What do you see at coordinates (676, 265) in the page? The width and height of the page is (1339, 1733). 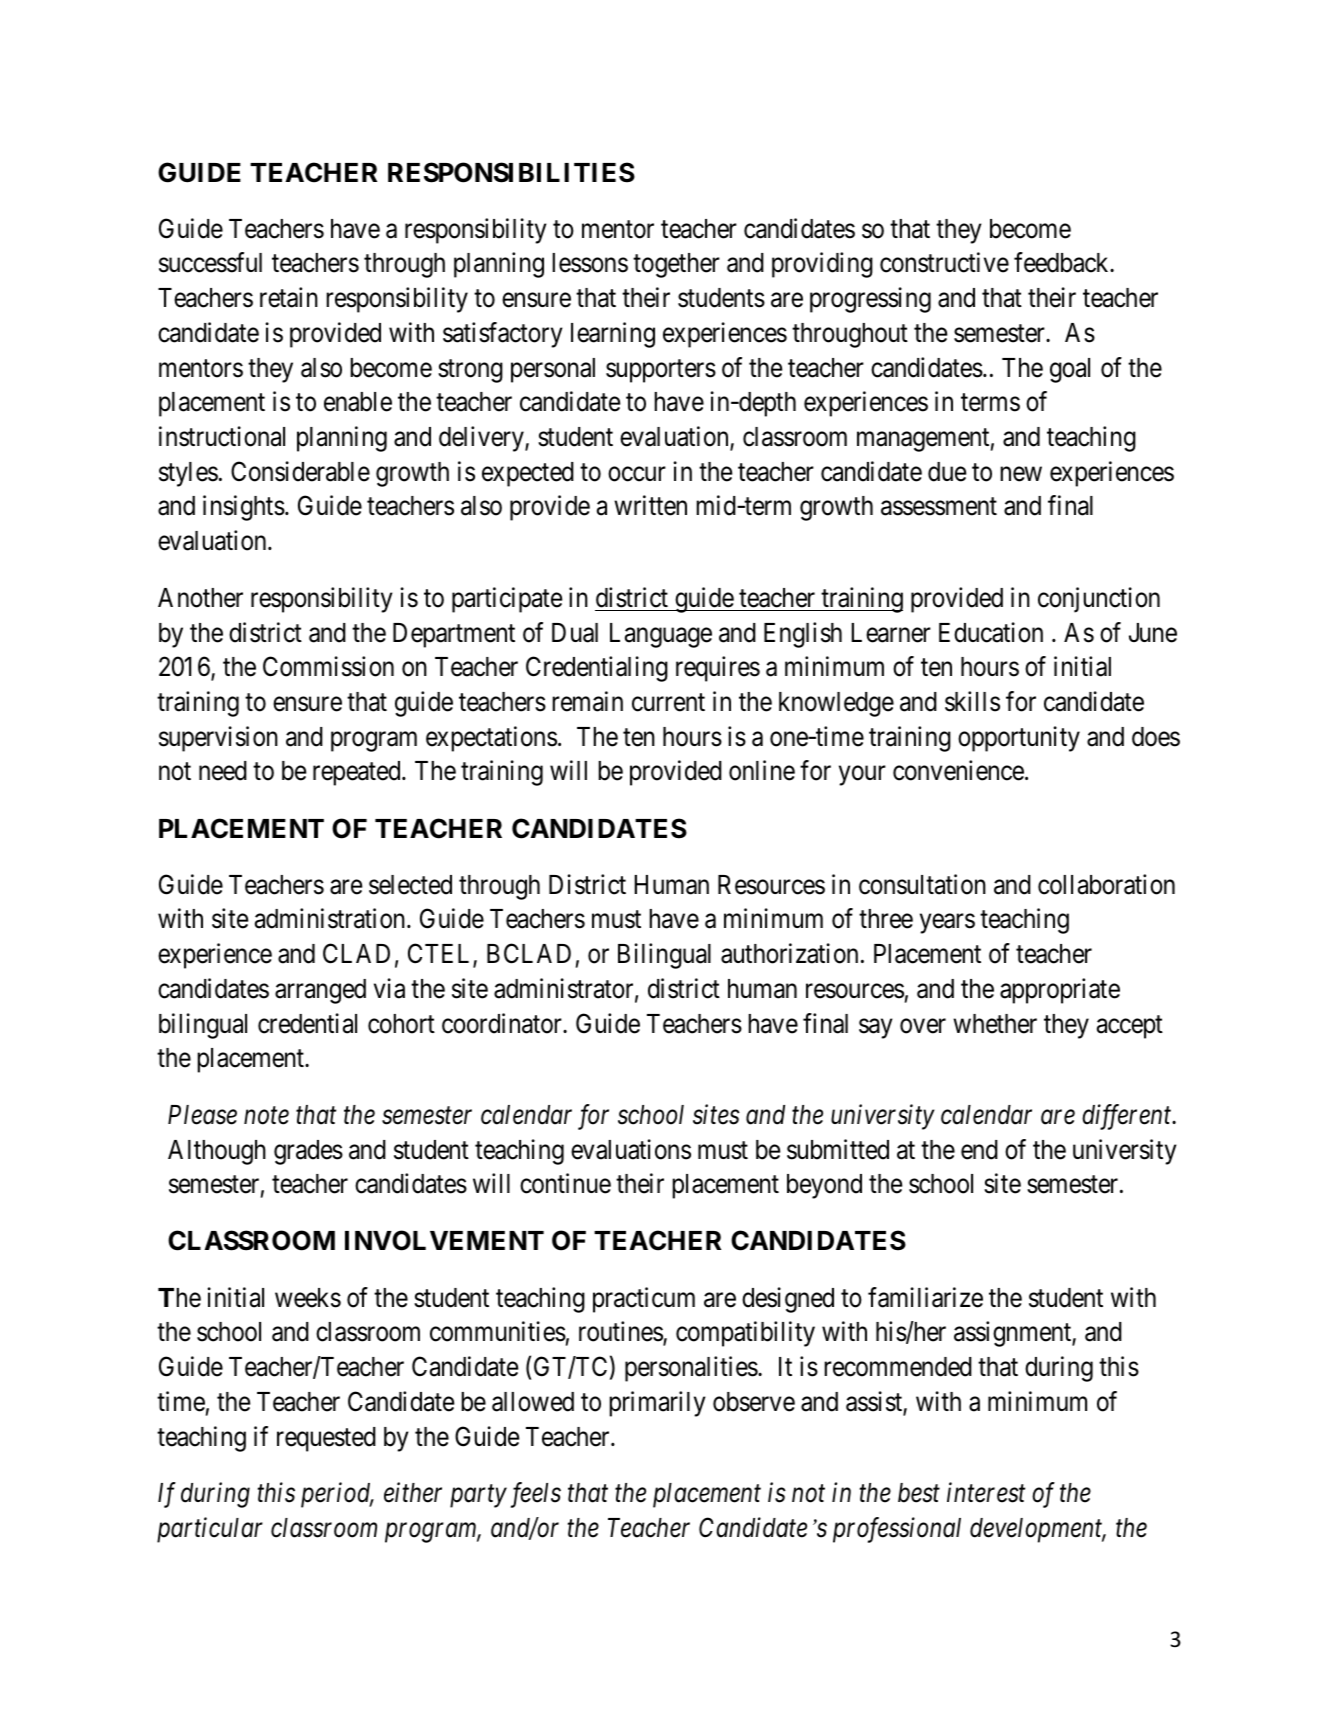 I see `together` at bounding box center [676, 265].
